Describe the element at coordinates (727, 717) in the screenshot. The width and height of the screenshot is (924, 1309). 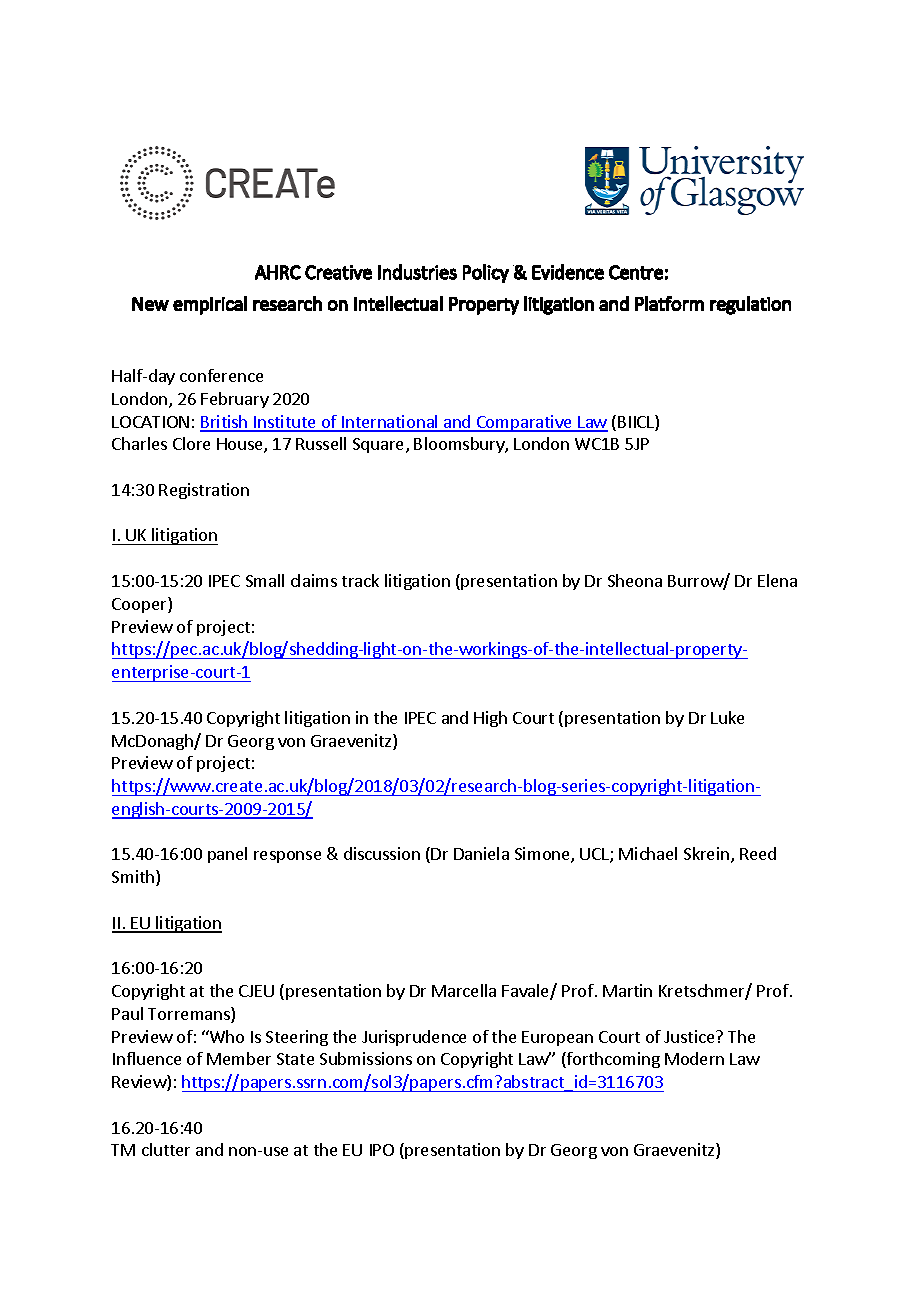
I see `Luke` at that location.
